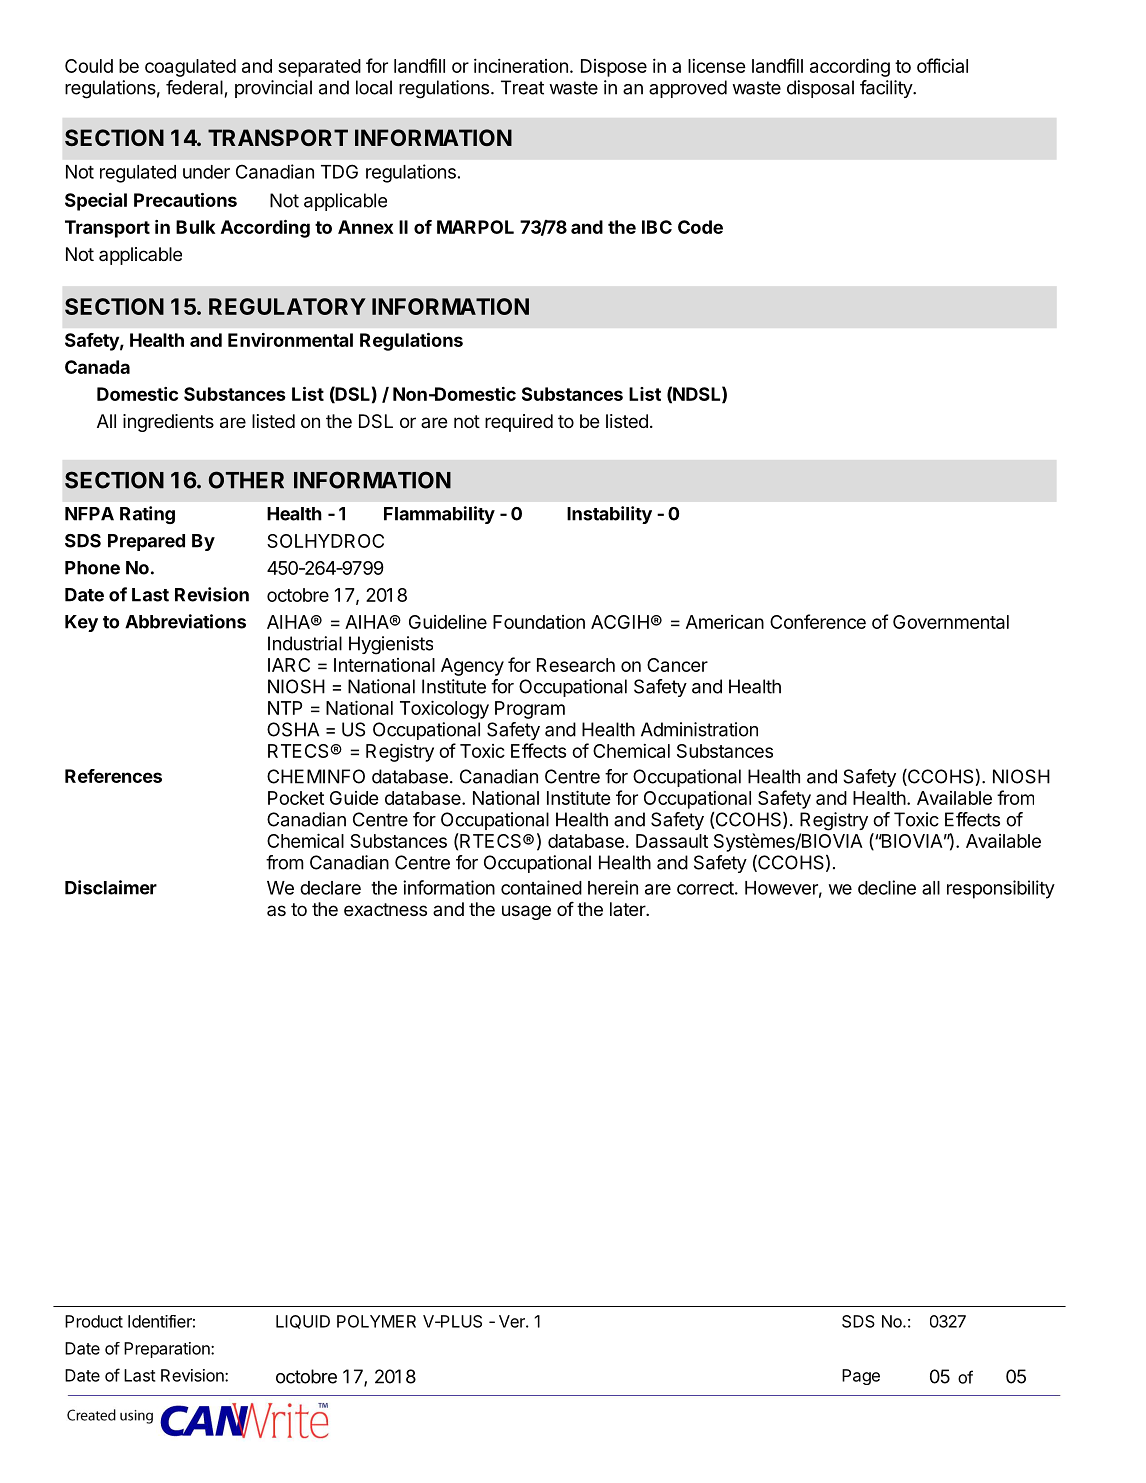  Describe the element at coordinates (530, 710) in the screenshot. I see `Program` at that location.
